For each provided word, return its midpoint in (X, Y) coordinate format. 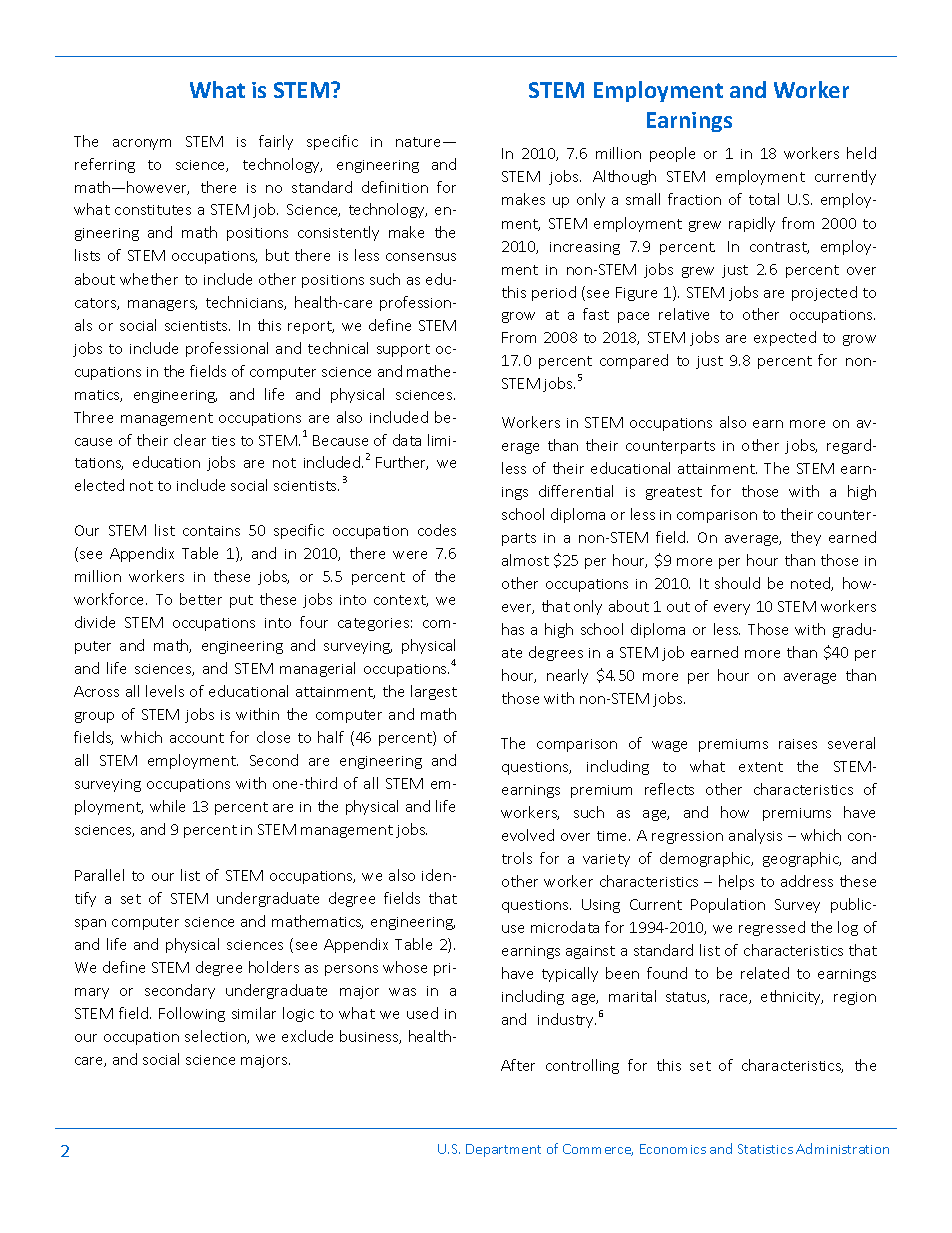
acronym (142, 144)
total (764, 199)
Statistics (765, 1149)
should (737, 583)
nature (420, 142)
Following (192, 1014)
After (518, 1065)
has (513, 629)
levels (165, 691)
